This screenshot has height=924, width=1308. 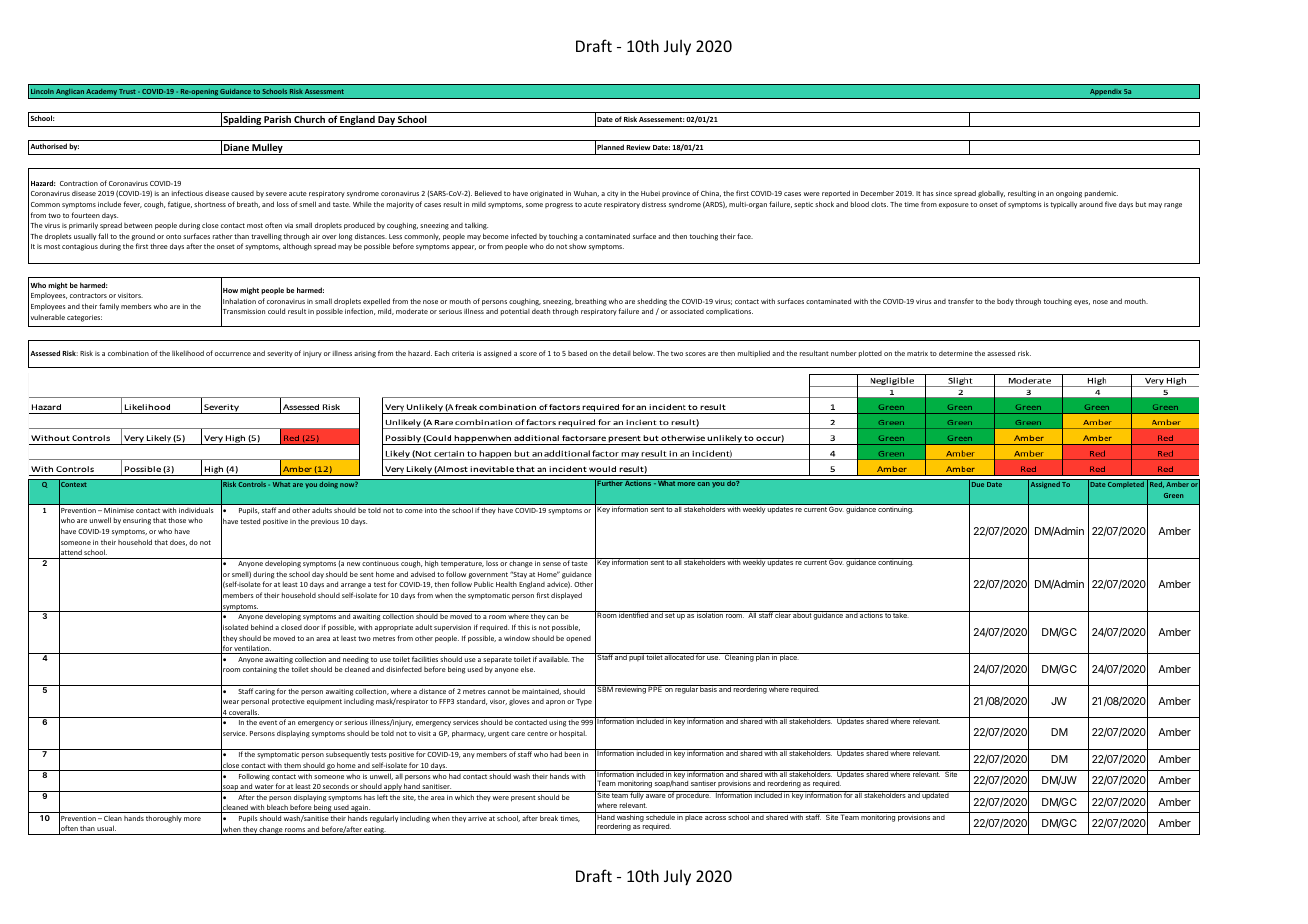 What do you see at coordinates (549, 818) in the screenshot?
I see `break` at bounding box center [549, 818].
